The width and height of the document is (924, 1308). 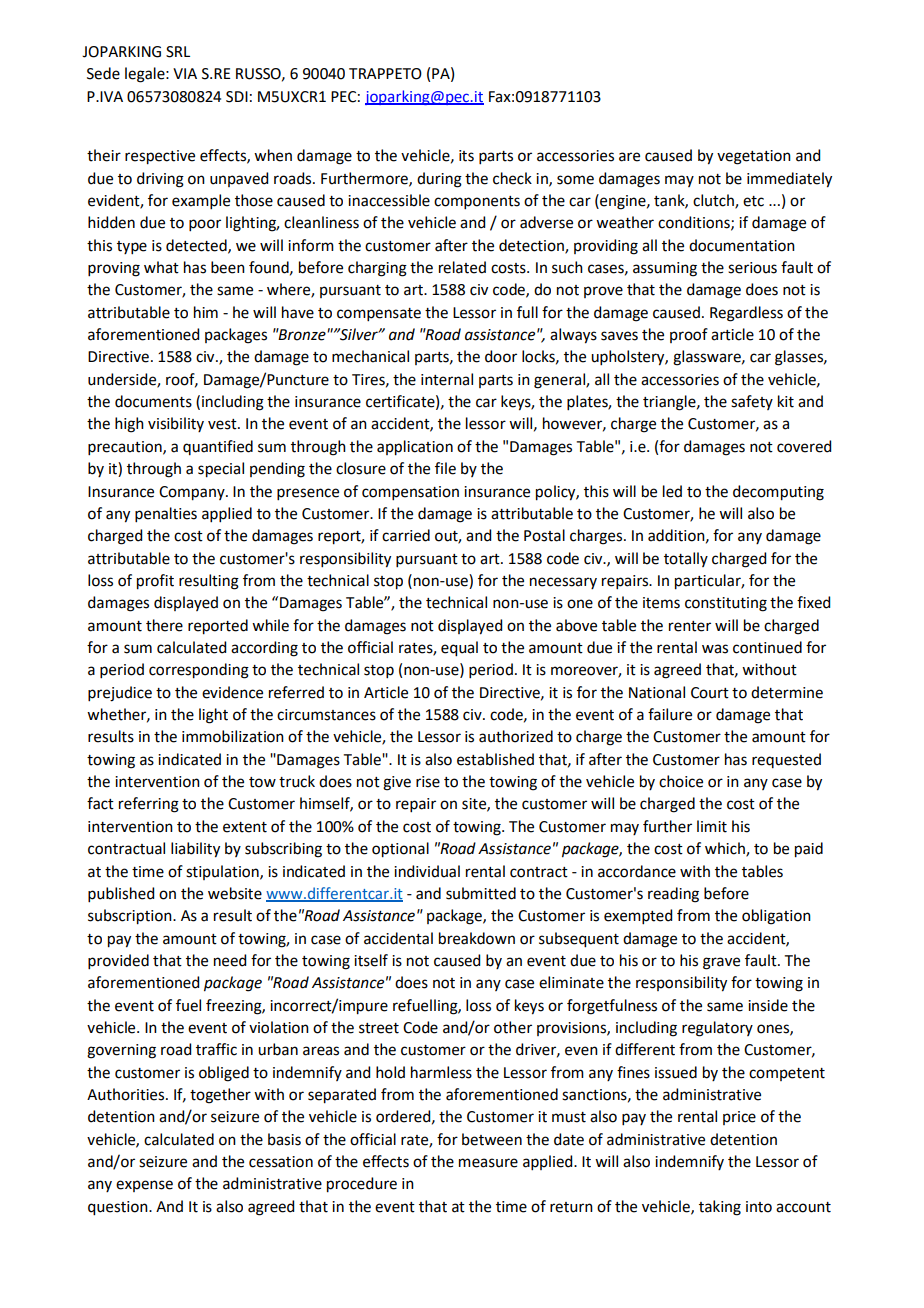 What do you see at coordinates (439, 180) in the document?
I see `during` at bounding box center [439, 180].
